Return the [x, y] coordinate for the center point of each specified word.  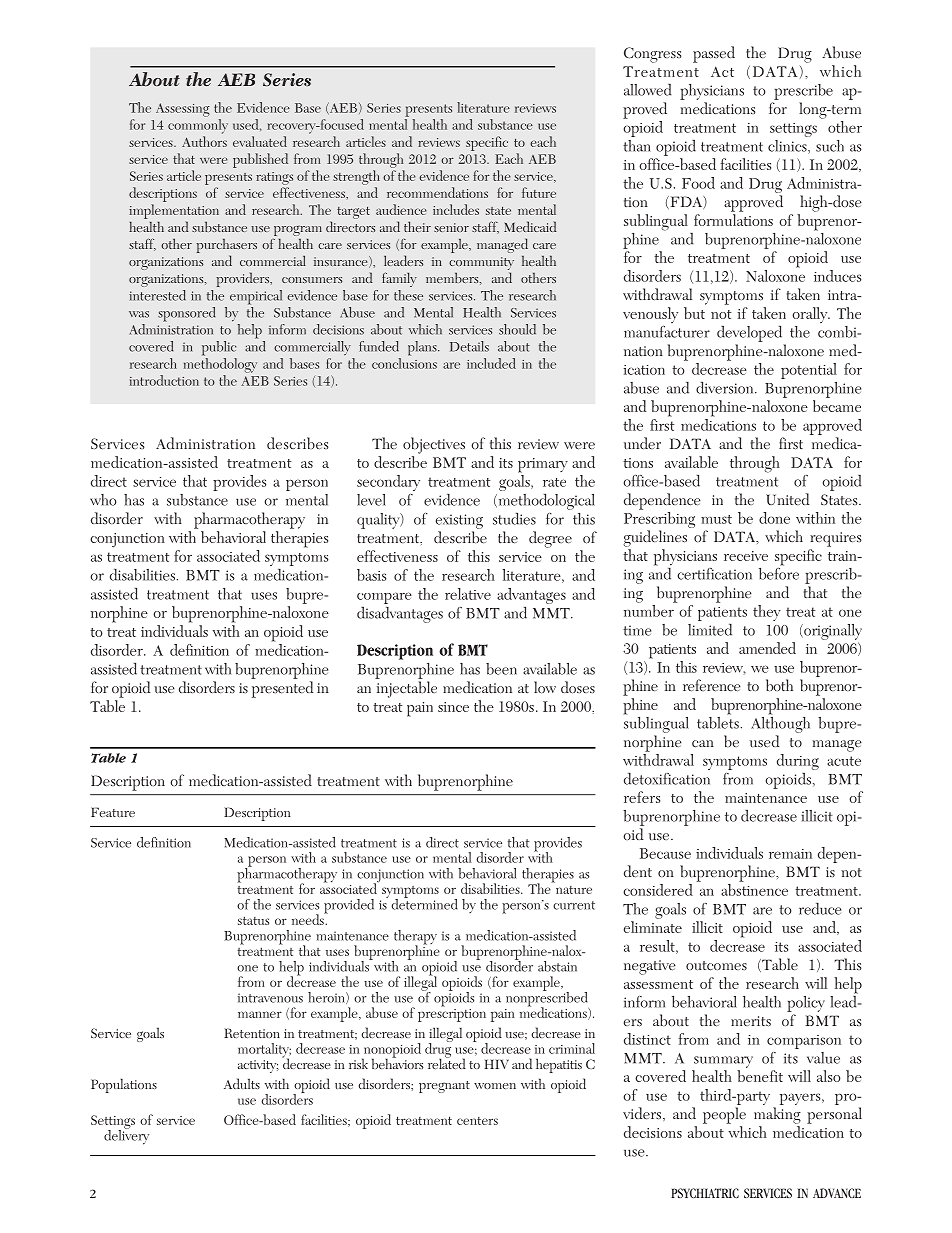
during [798, 763]
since [453, 707]
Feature [113, 812]
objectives [434, 445]
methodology [220, 365]
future [539, 192]
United [787, 499]
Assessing [183, 110]
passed [714, 54]
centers [477, 1121]
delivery [126, 1136]
